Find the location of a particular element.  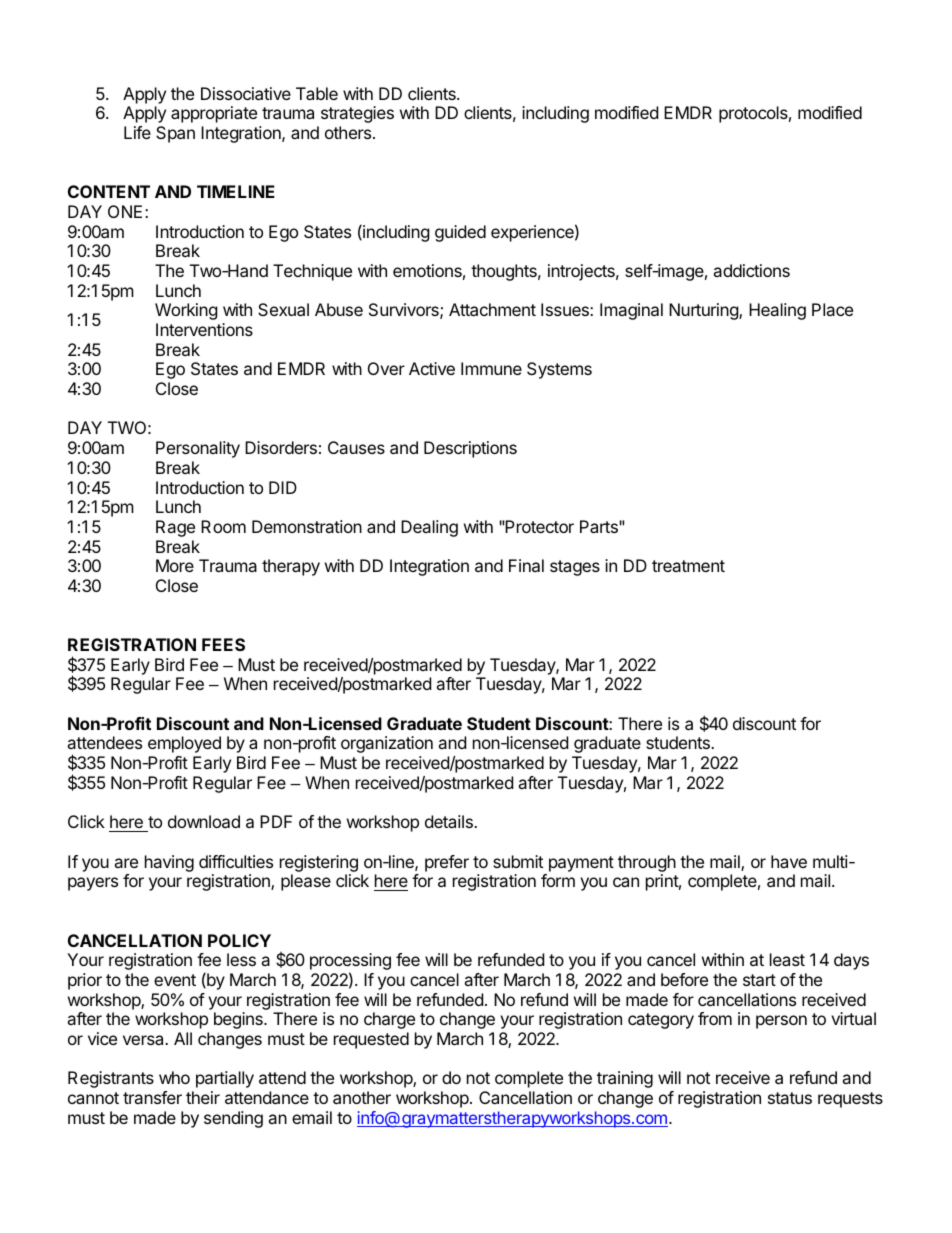

Final is located at coordinates (526, 565).
